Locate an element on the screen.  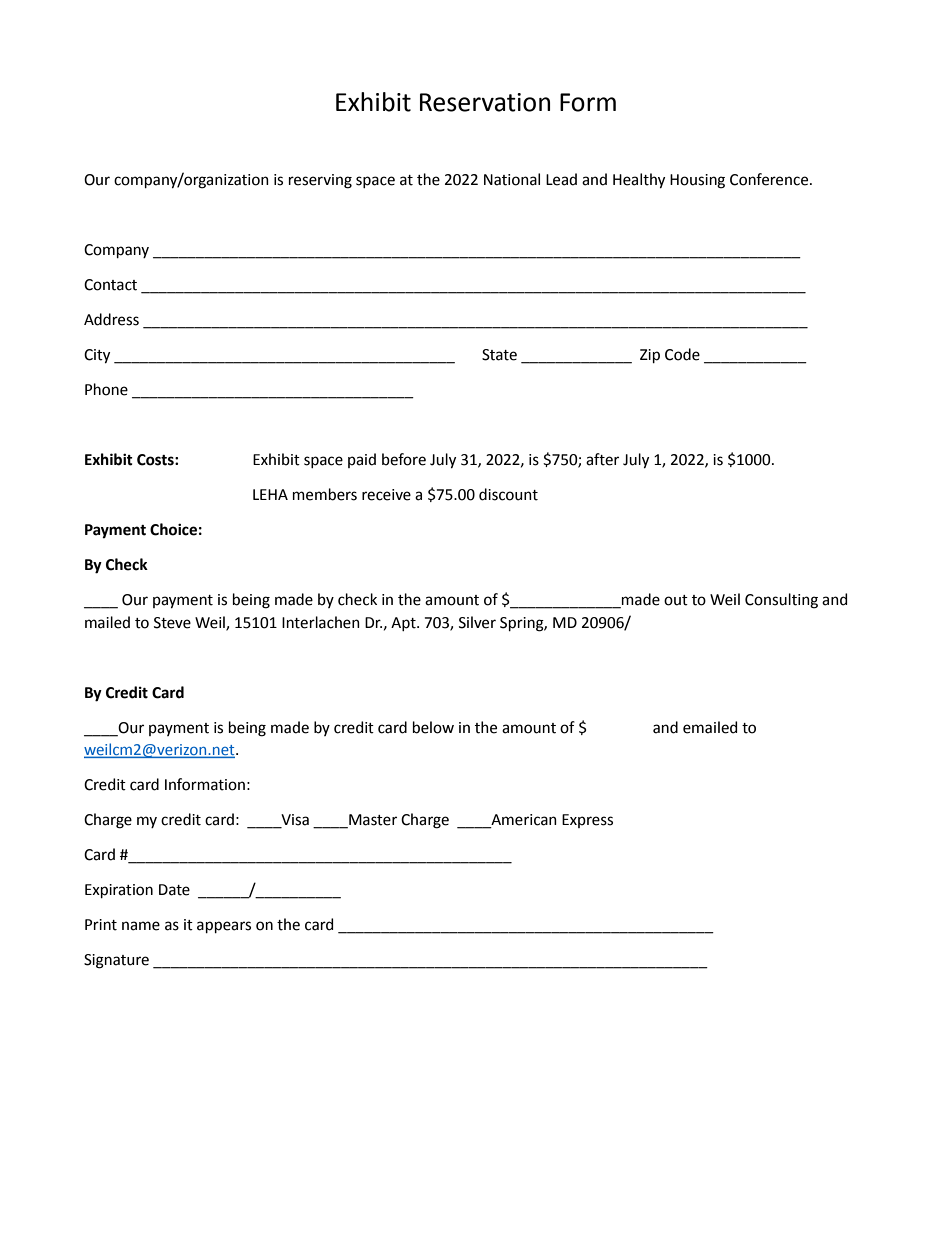
Express is located at coordinates (587, 821).
